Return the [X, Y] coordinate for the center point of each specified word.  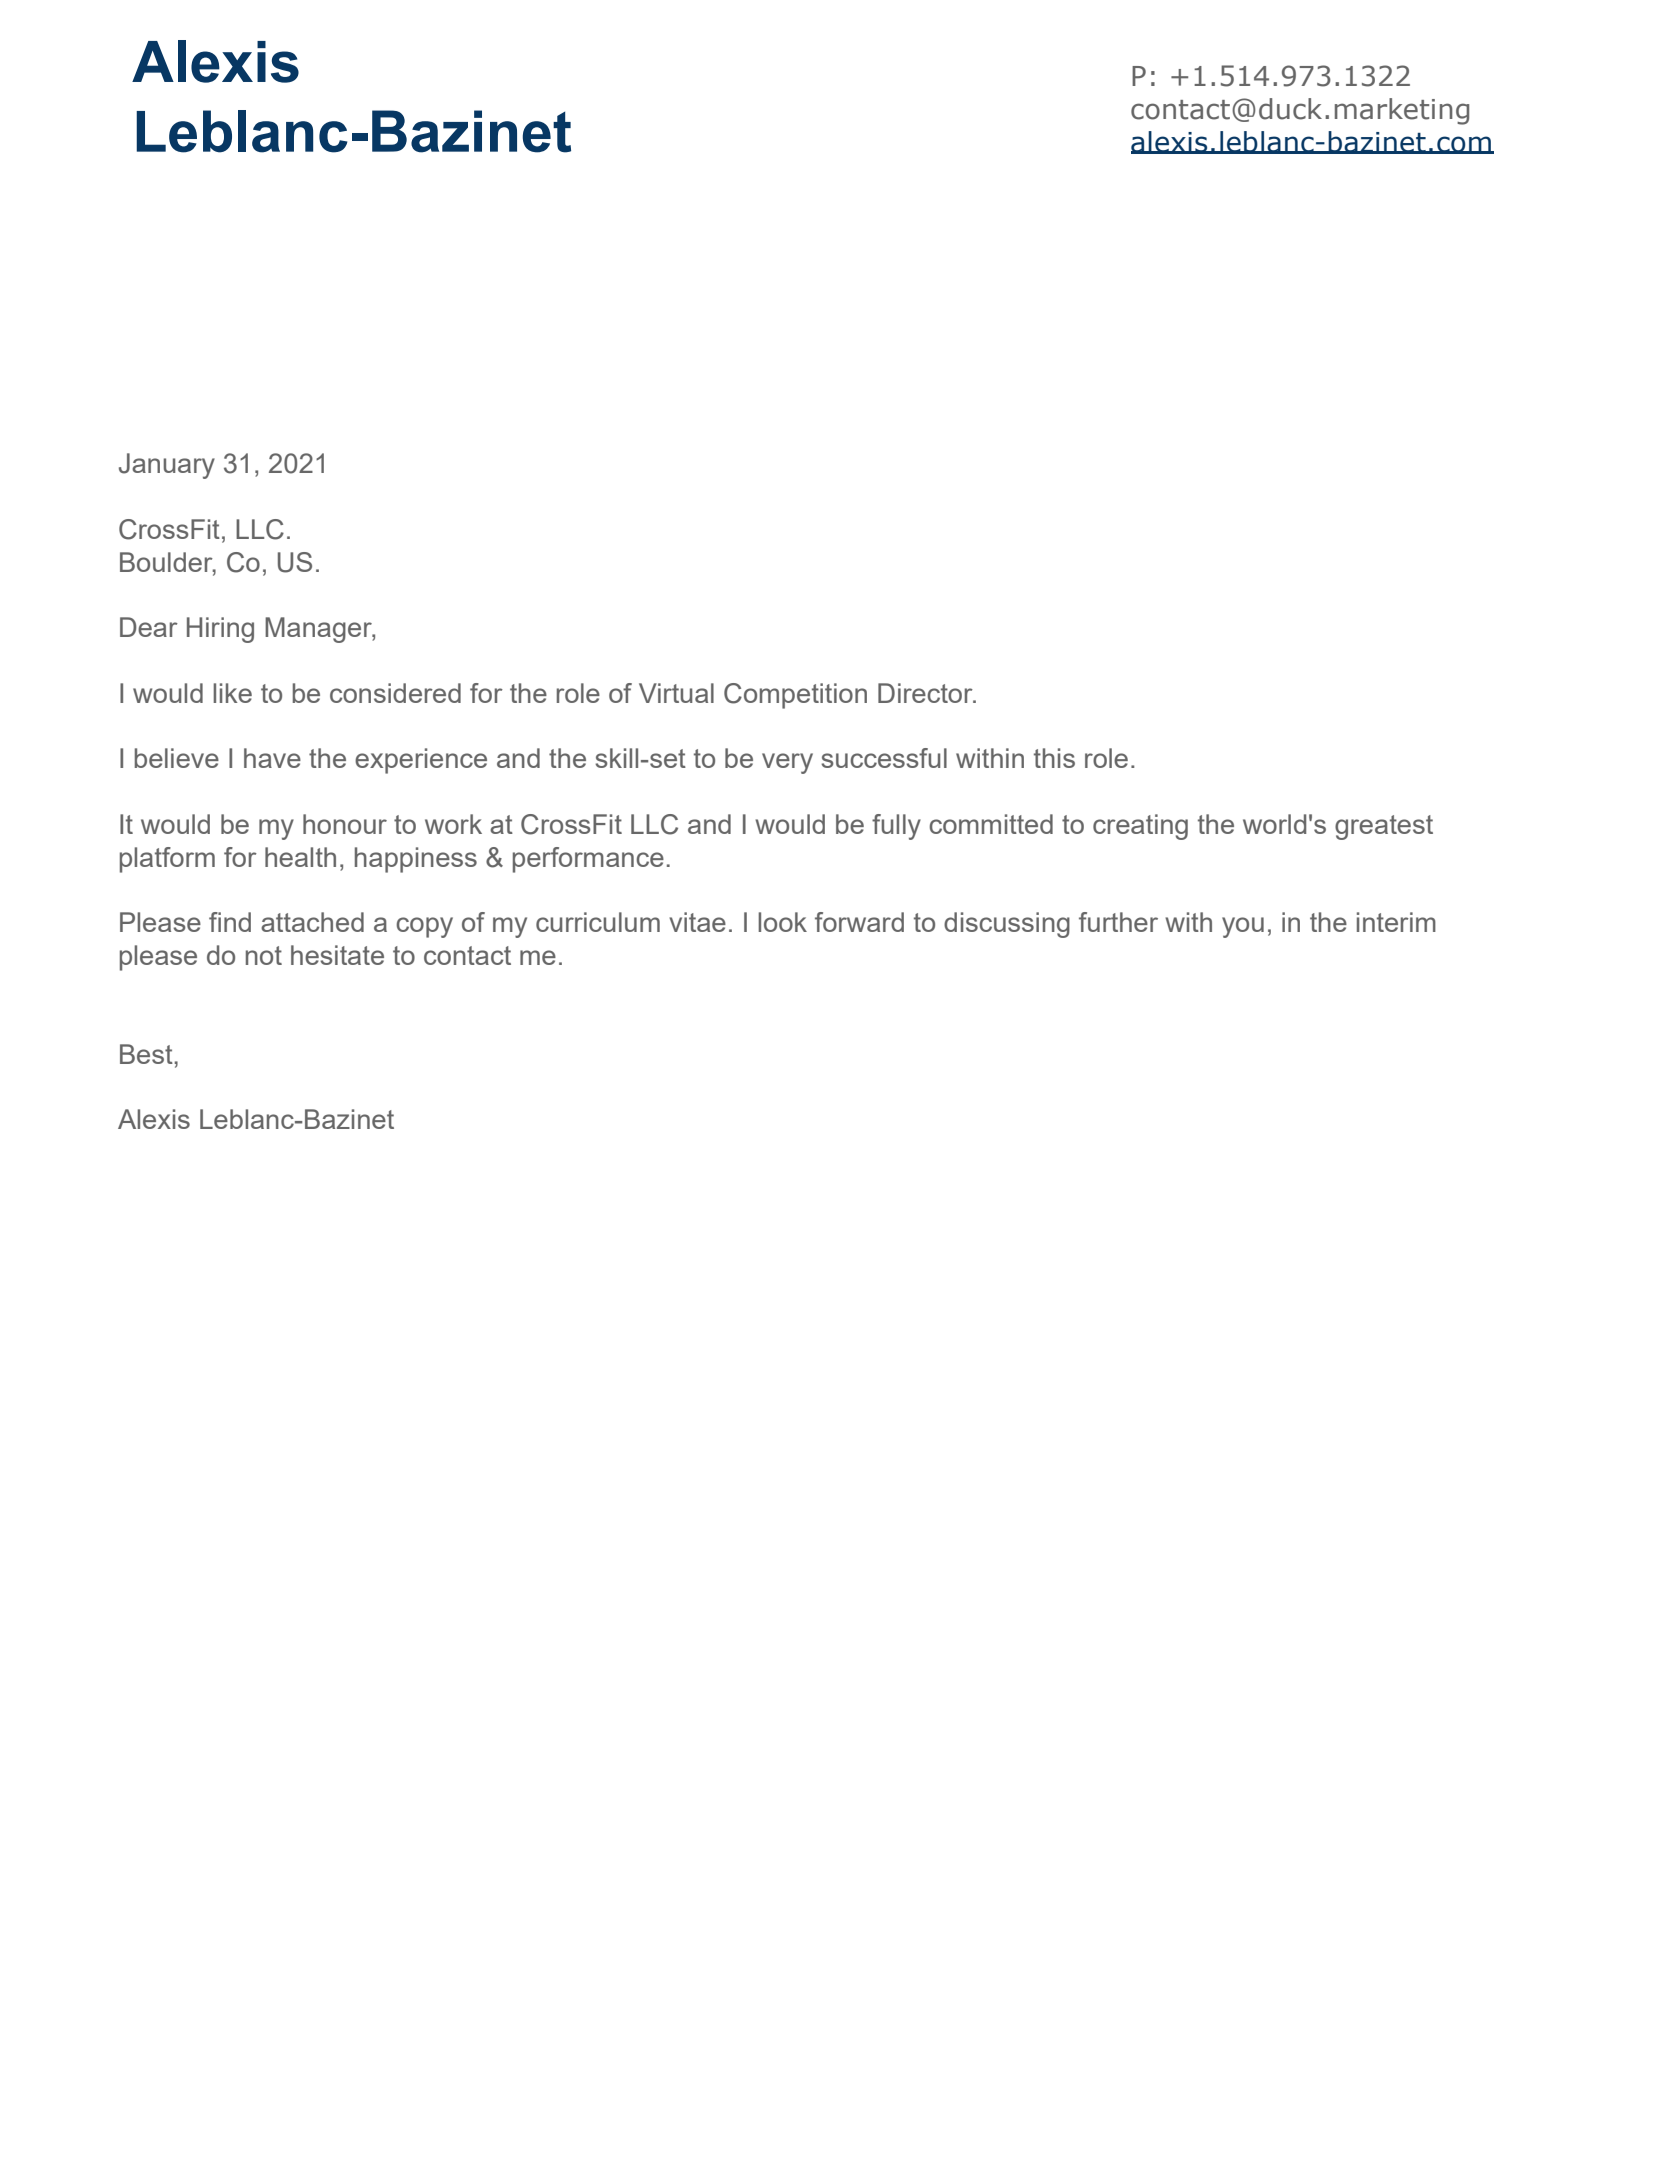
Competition [795, 696]
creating [1140, 827]
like [232, 693]
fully [896, 827]
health [300, 857]
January [167, 466]
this [1054, 758]
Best [147, 1054]
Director [926, 693]
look [782, 922]
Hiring [220, 630]
